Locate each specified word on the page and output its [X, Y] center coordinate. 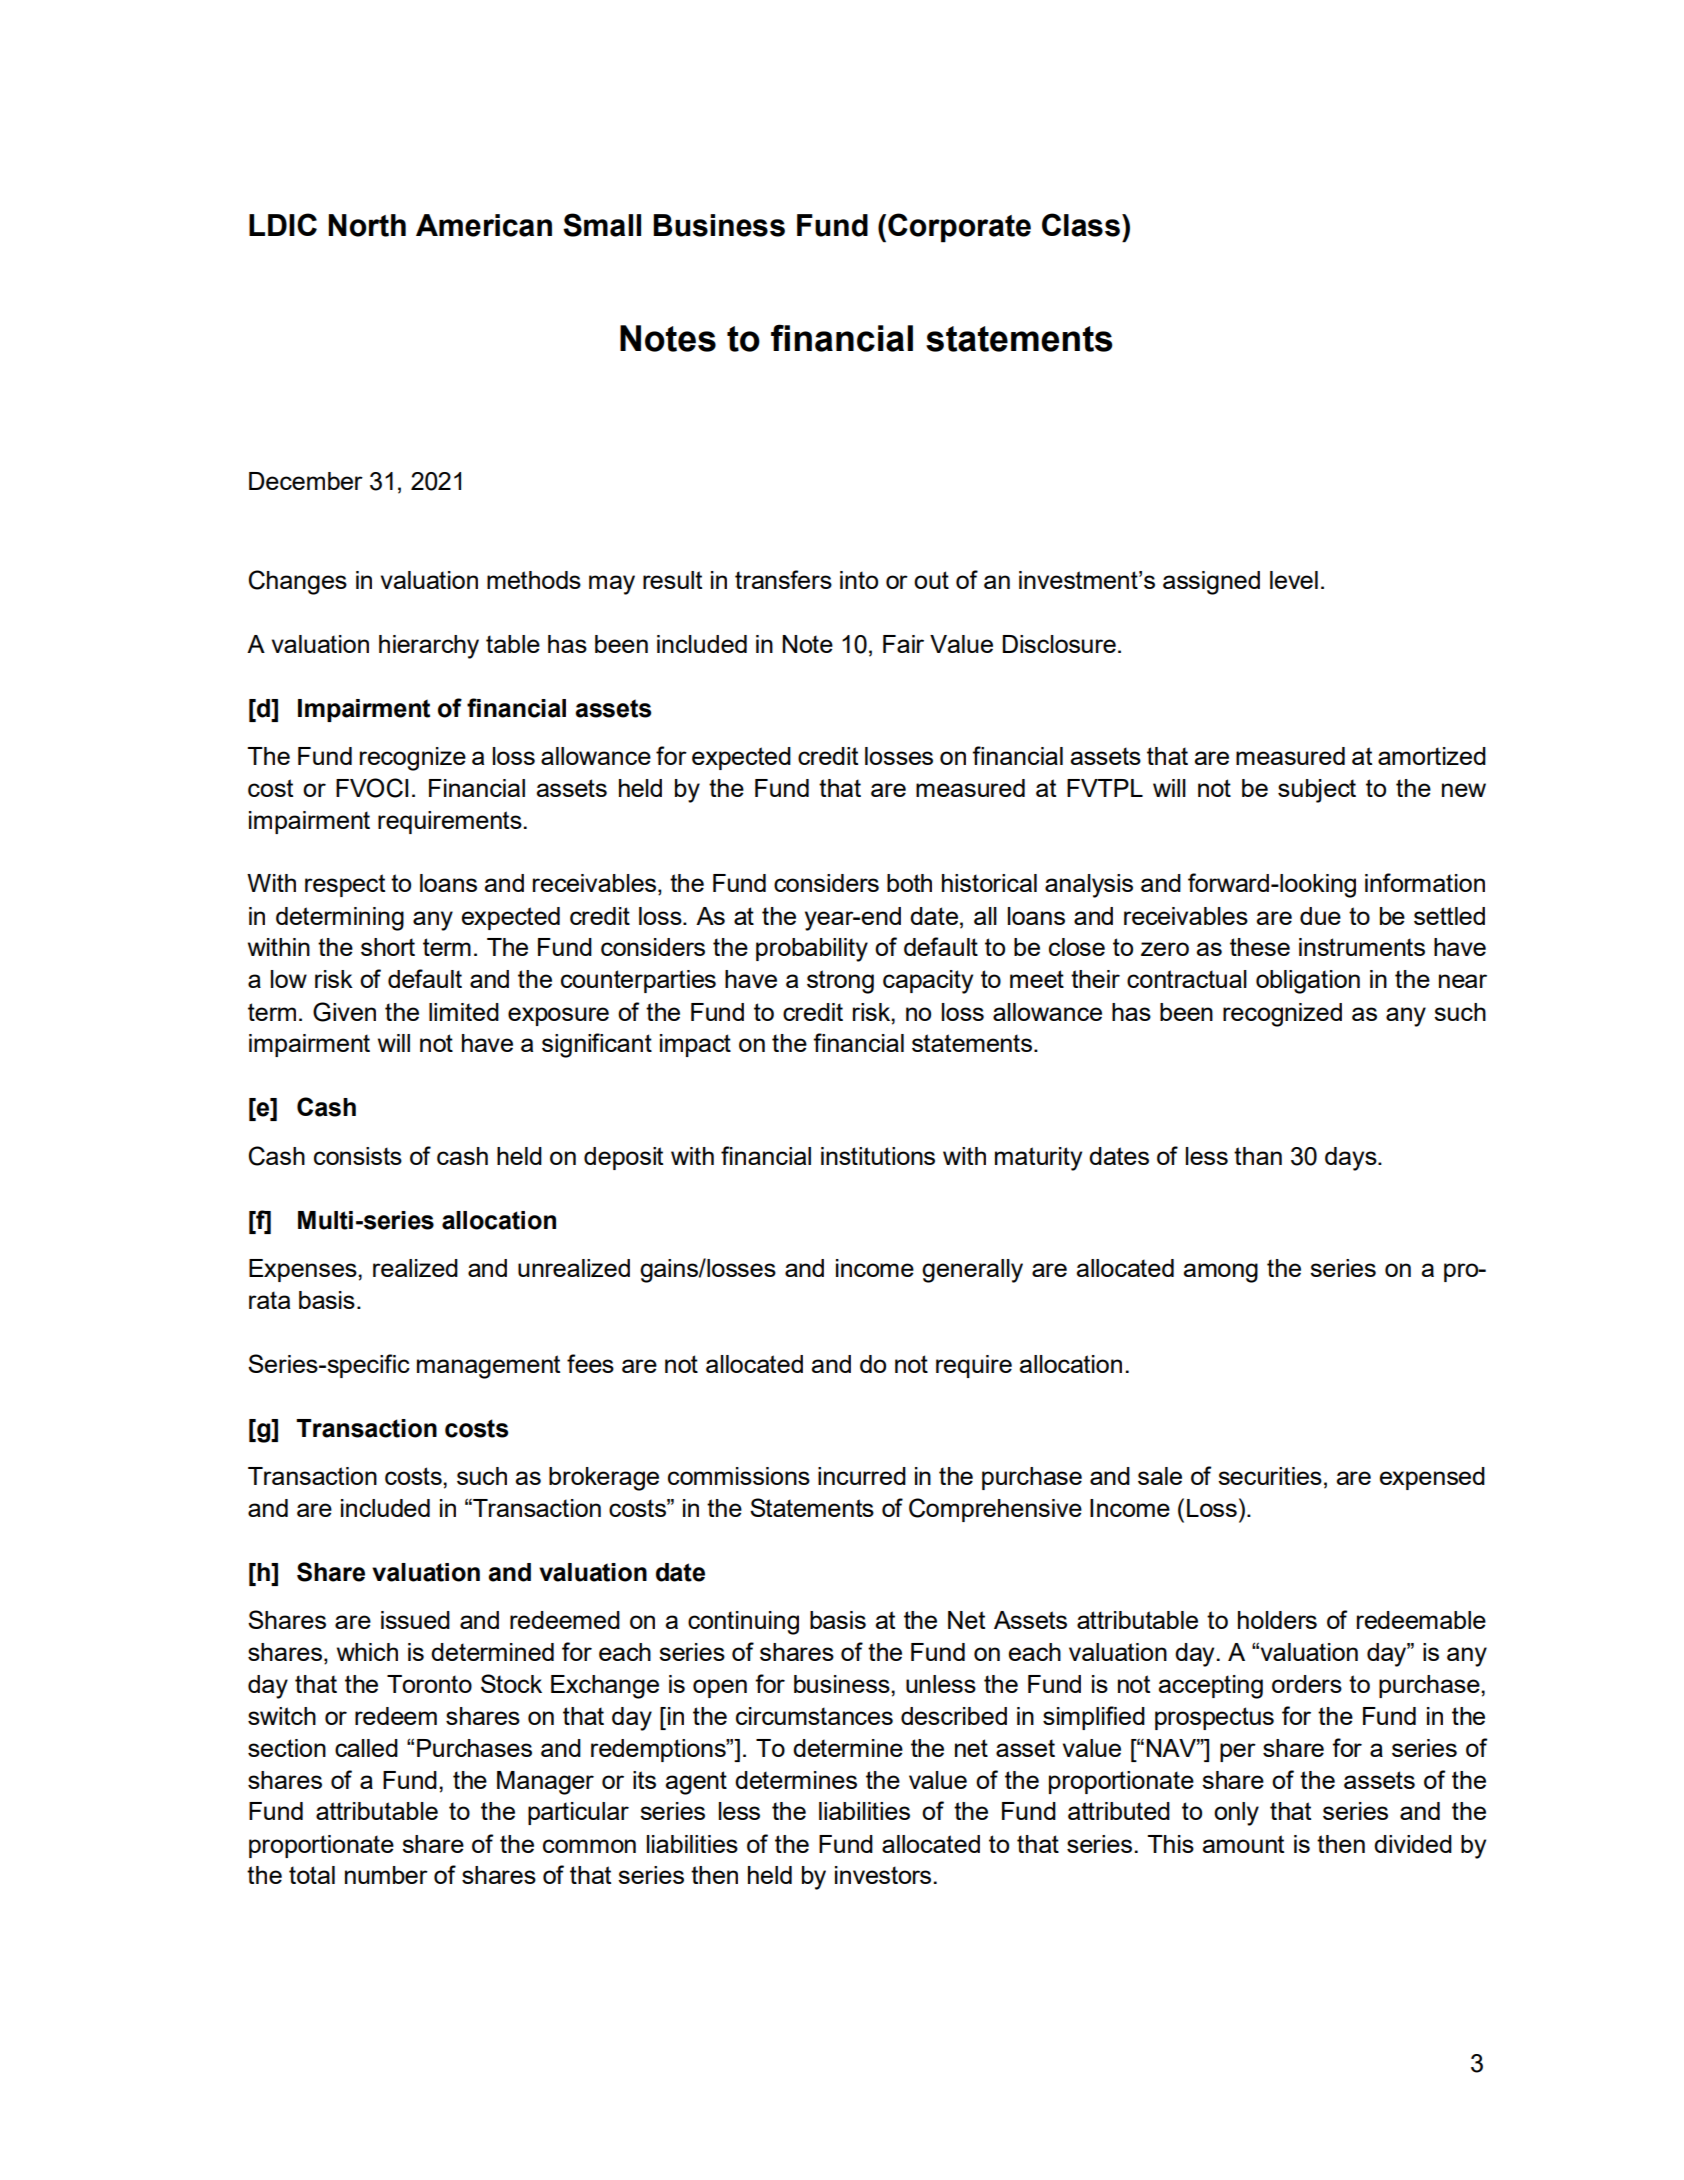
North [367, 225]
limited [464, 1012]
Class [1081, 225]
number [386, 1875]
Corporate [959, 228]
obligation [1308, 982]
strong [840, 982]
